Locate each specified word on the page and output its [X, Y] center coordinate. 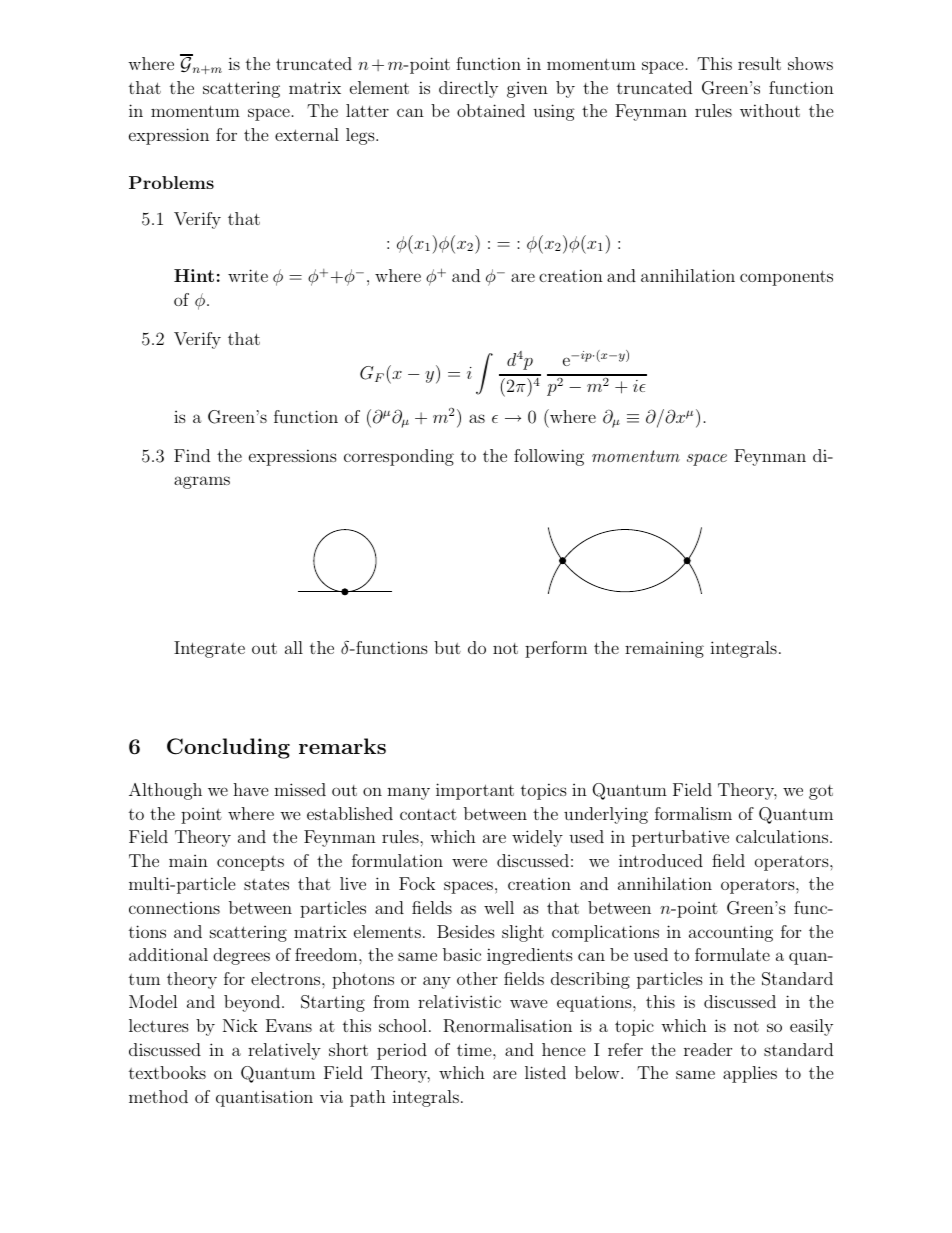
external [307, 134]
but [447, 647]
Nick [240, 1025]
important [475, 791]
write [248, 275]
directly [468, 89]
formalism [693, 813]
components [786, 278]
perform [556, 649]
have [251, 789]
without [770, 110]
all [294, 647]
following [549, 457]
